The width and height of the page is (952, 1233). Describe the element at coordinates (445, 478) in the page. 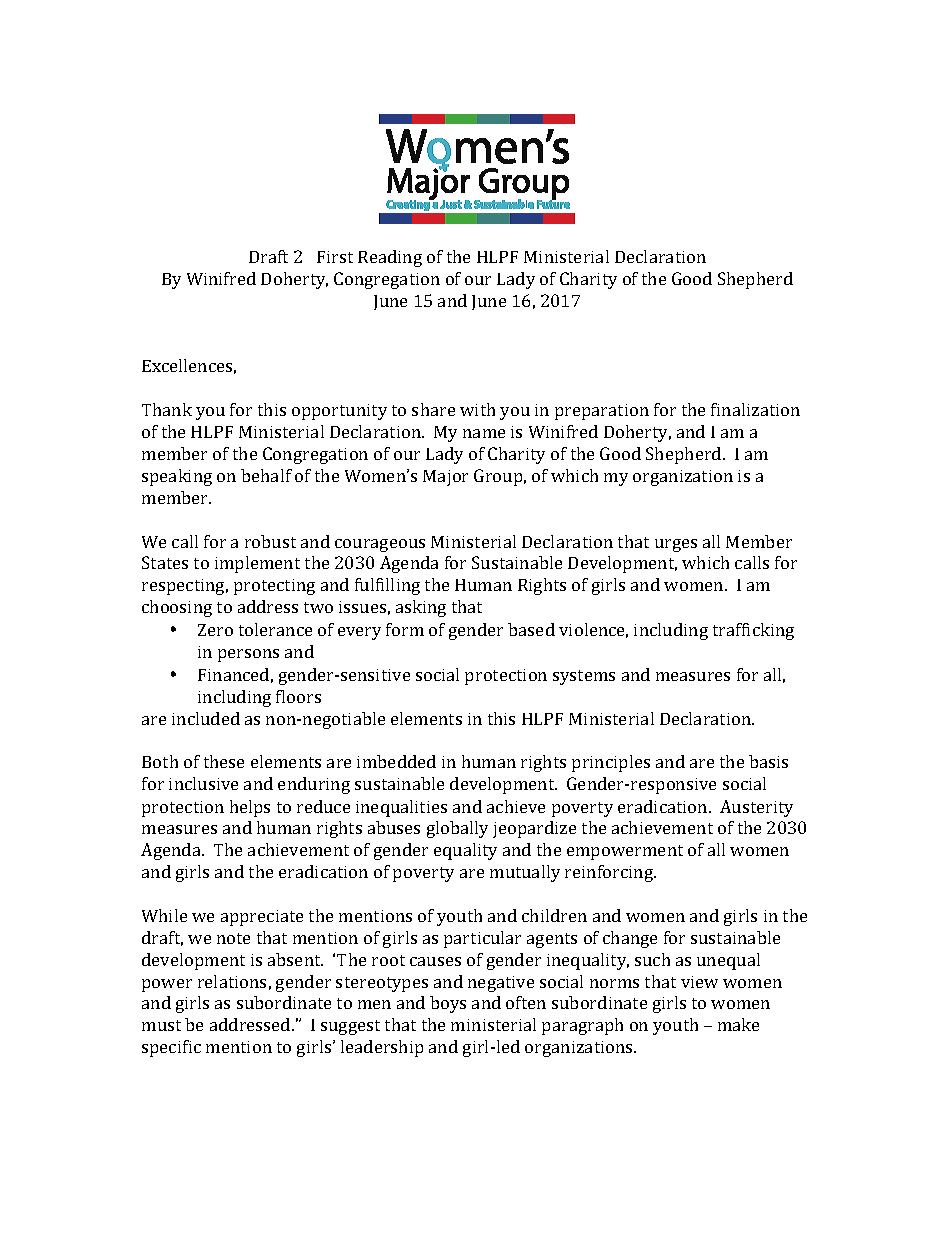

I see `Major` at that location.
